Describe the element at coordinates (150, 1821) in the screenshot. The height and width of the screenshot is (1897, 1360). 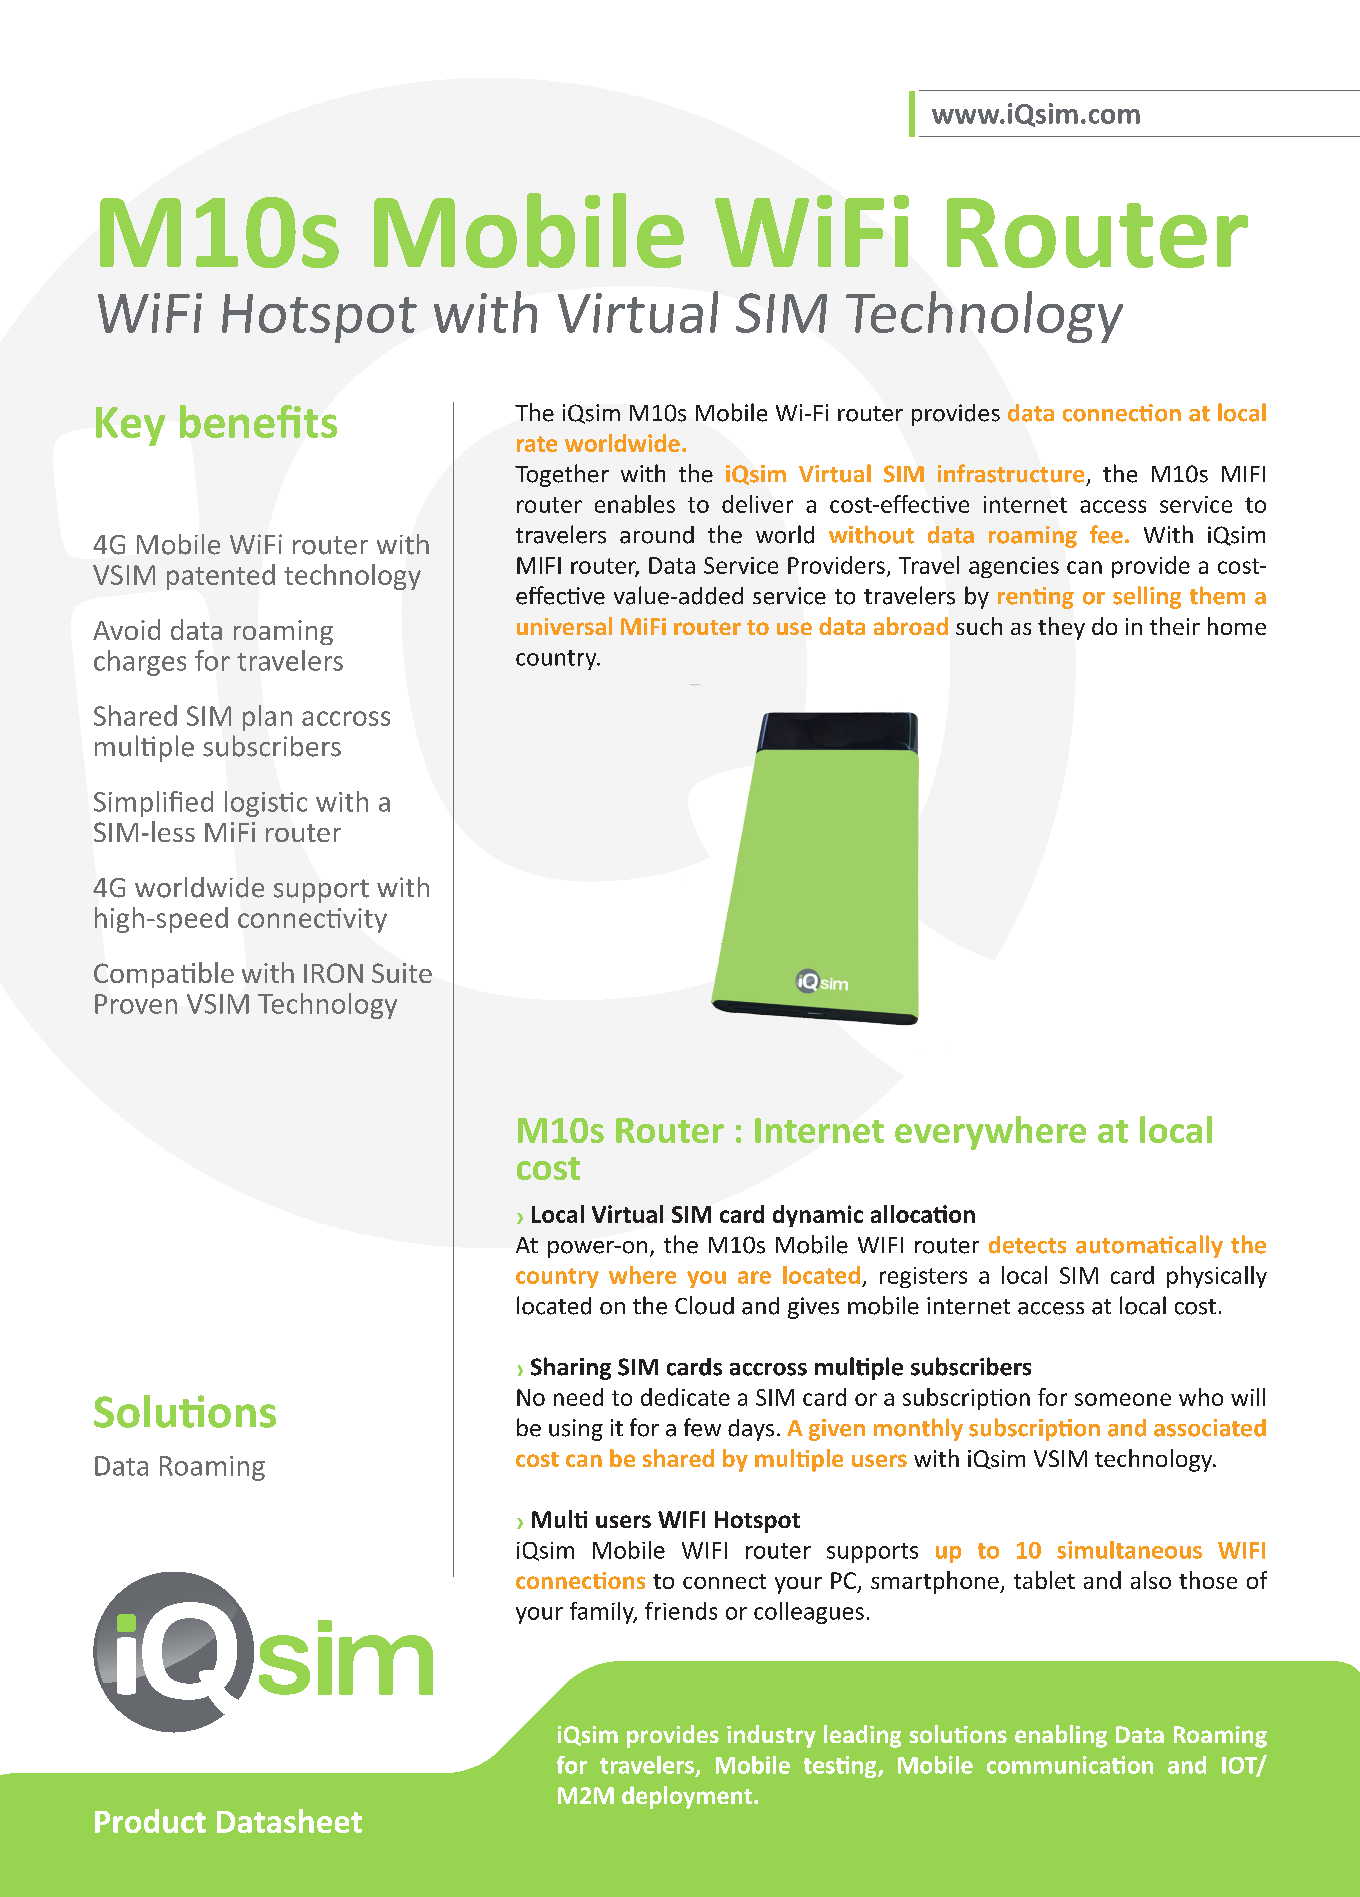
I see `Product` at that location.
